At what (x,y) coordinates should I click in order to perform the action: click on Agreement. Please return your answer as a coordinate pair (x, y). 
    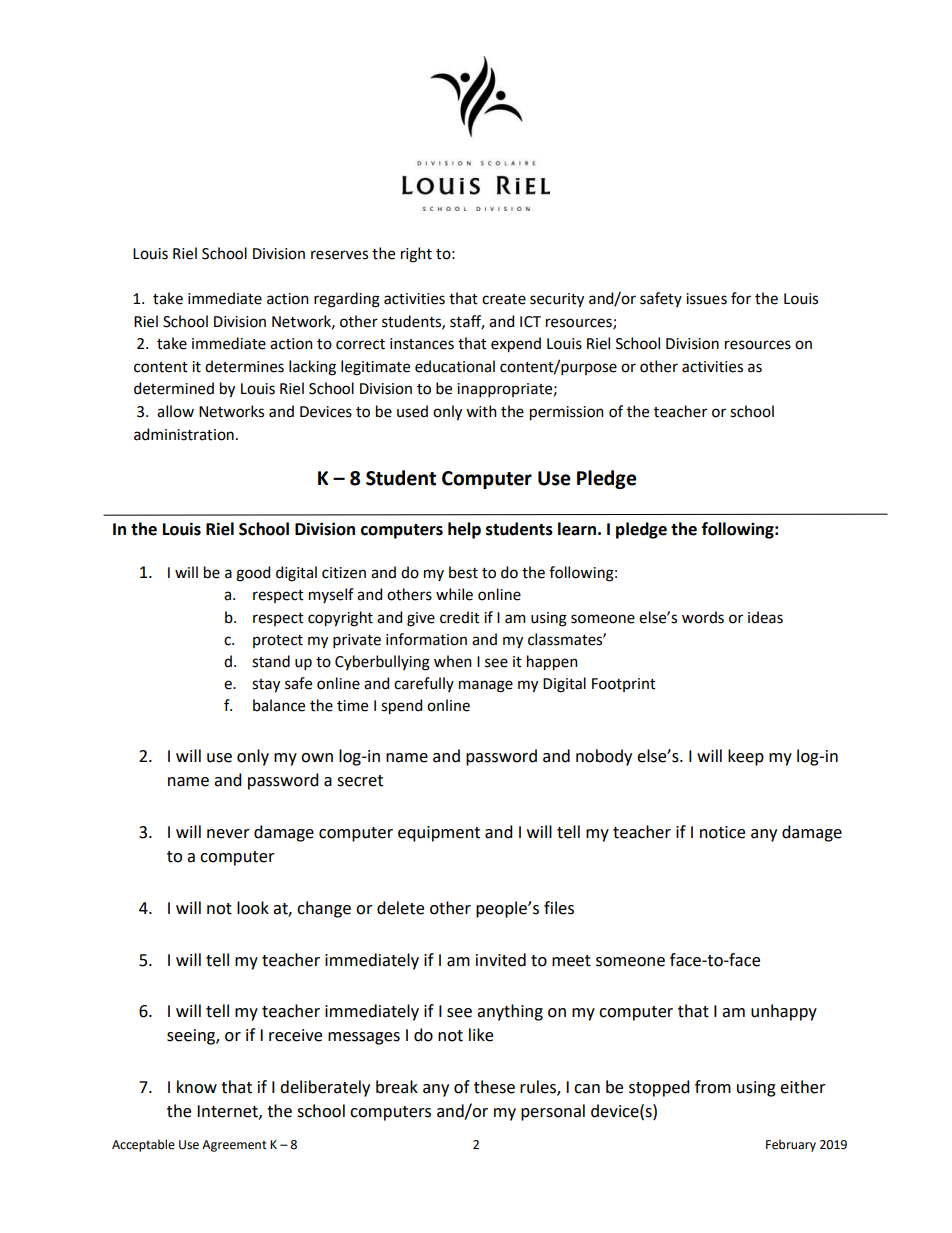
    Looking at the image, I should click on (234, 1146).
